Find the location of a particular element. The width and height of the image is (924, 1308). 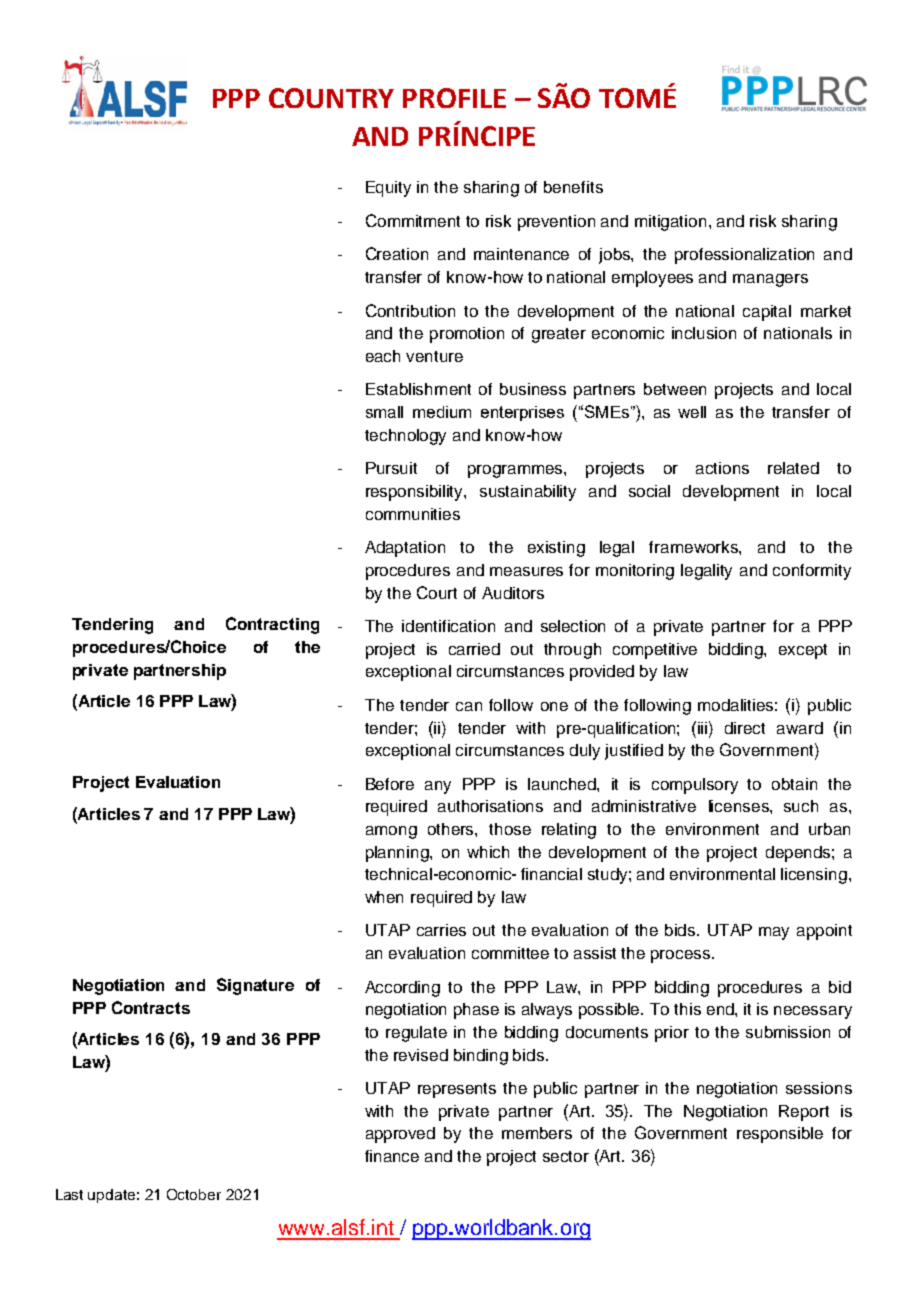

competitive is located at coordinates (655, 651).
